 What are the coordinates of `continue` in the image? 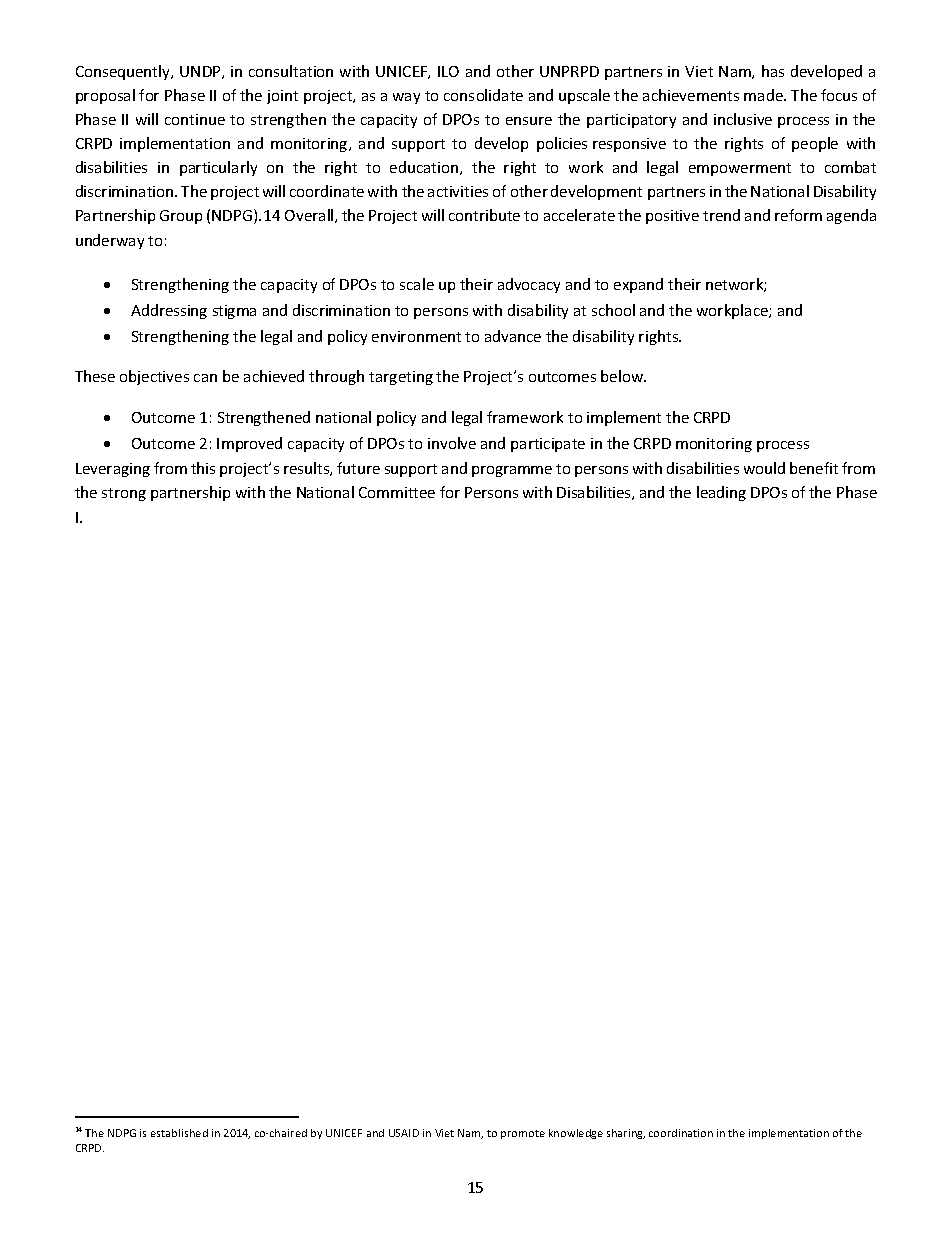 It's located at (195, 119).
